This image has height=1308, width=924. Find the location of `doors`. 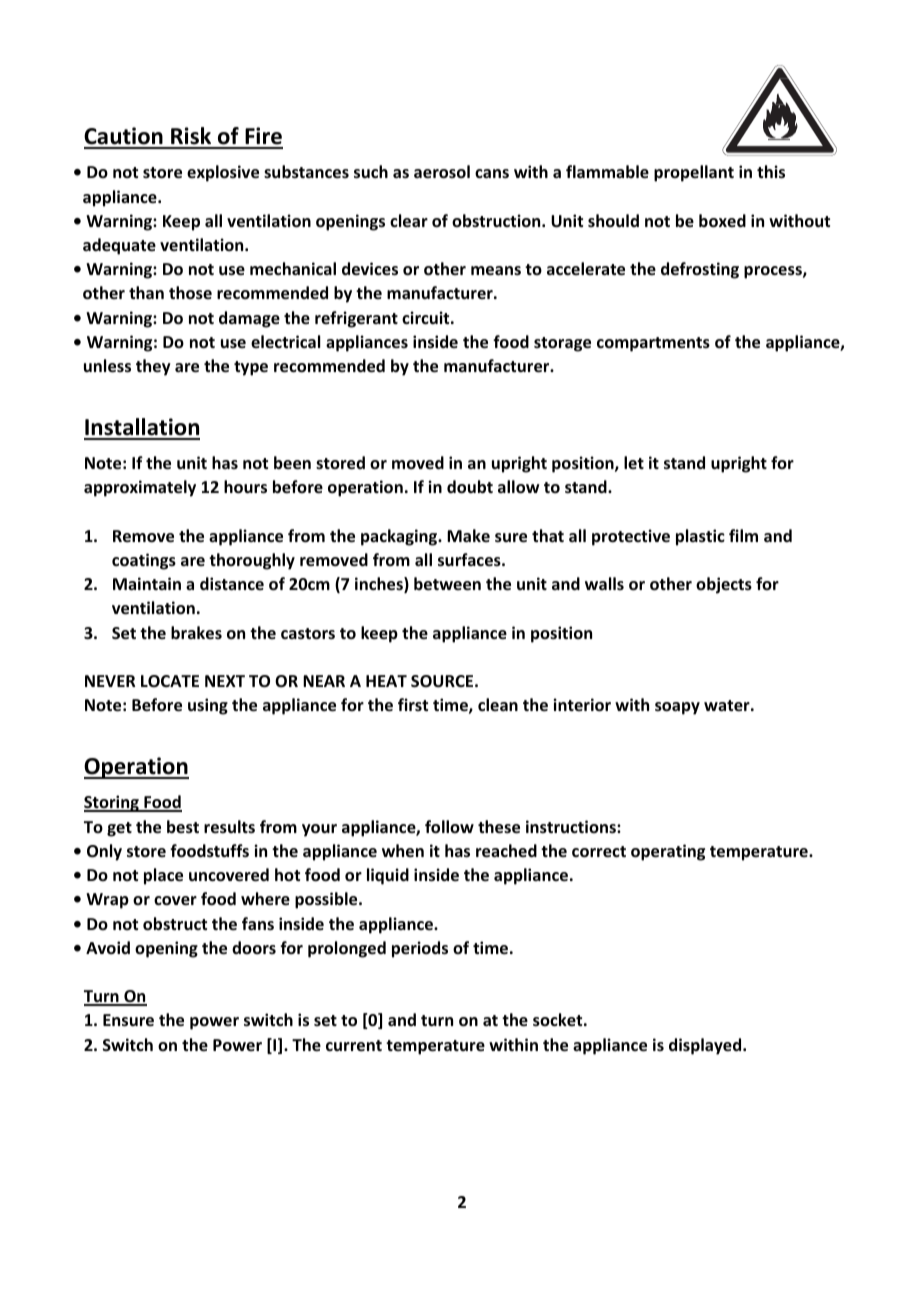

doors is located at coordinates (254, 947).
